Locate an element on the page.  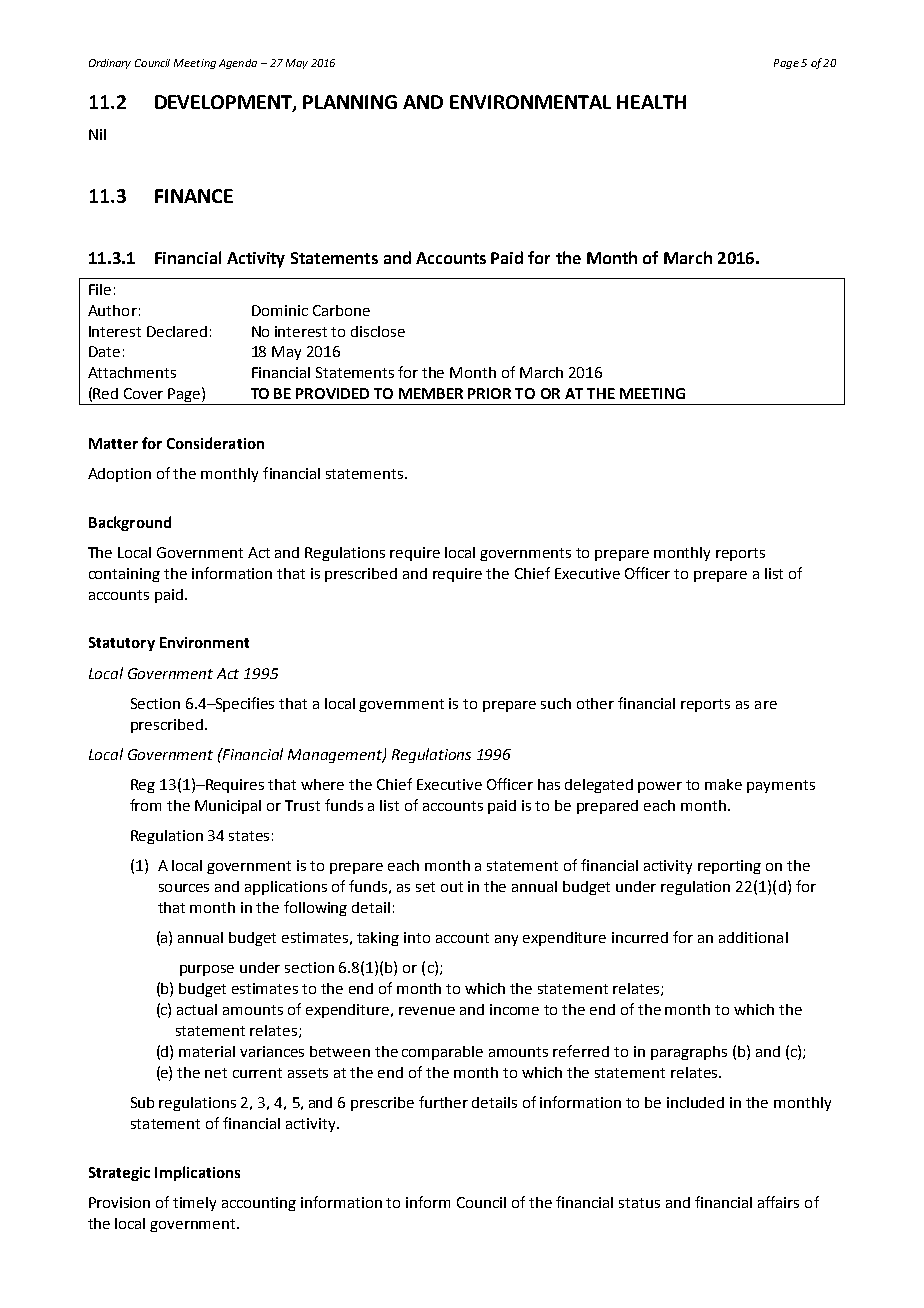
PRIOR is located at coordinates (489, 393).
